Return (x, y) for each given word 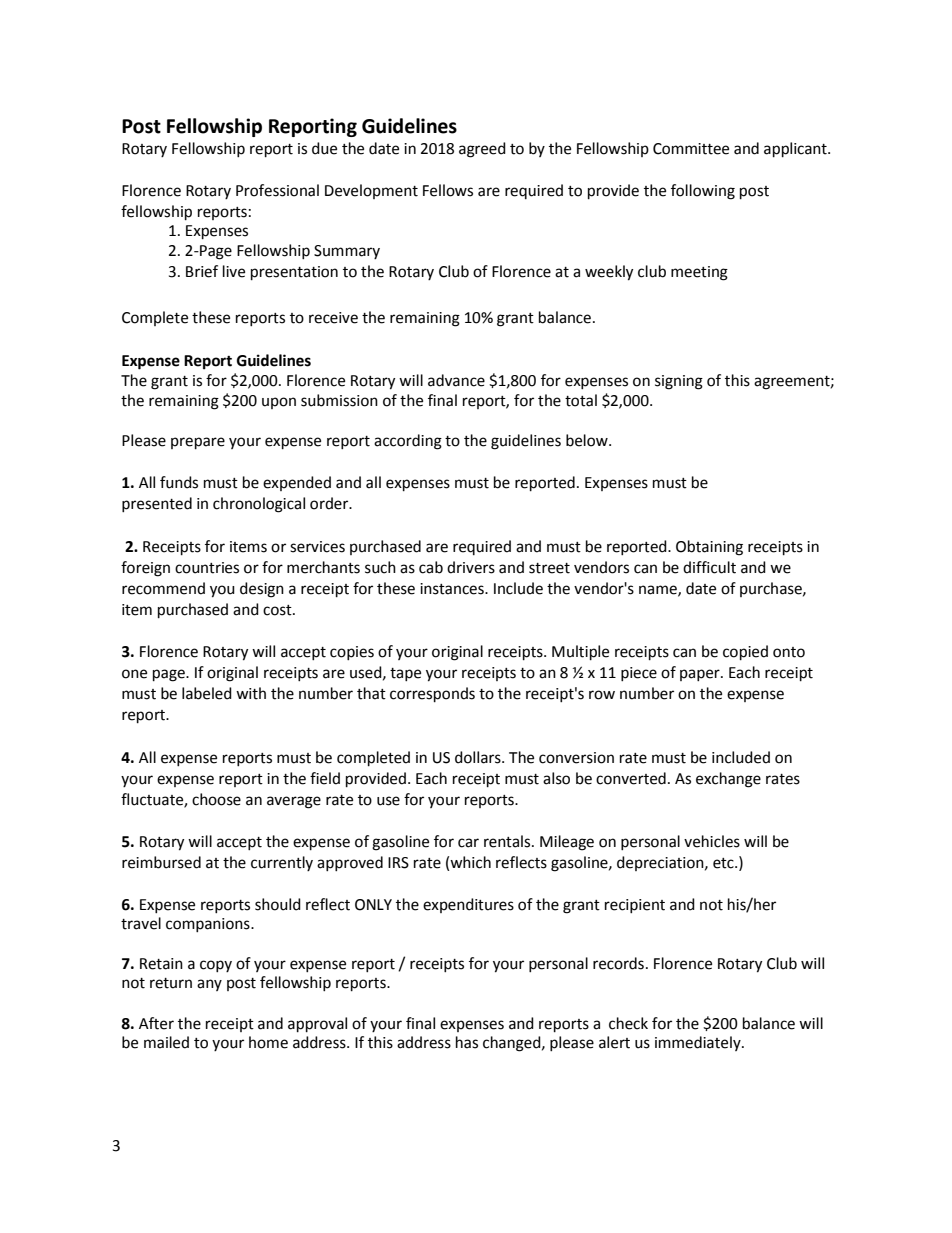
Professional (277, 190)
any (209, 985)
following (703, 192)
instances (453, 589)
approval (317, 1025)
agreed (482, 150)
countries (207, 568)
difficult (709, 567)
